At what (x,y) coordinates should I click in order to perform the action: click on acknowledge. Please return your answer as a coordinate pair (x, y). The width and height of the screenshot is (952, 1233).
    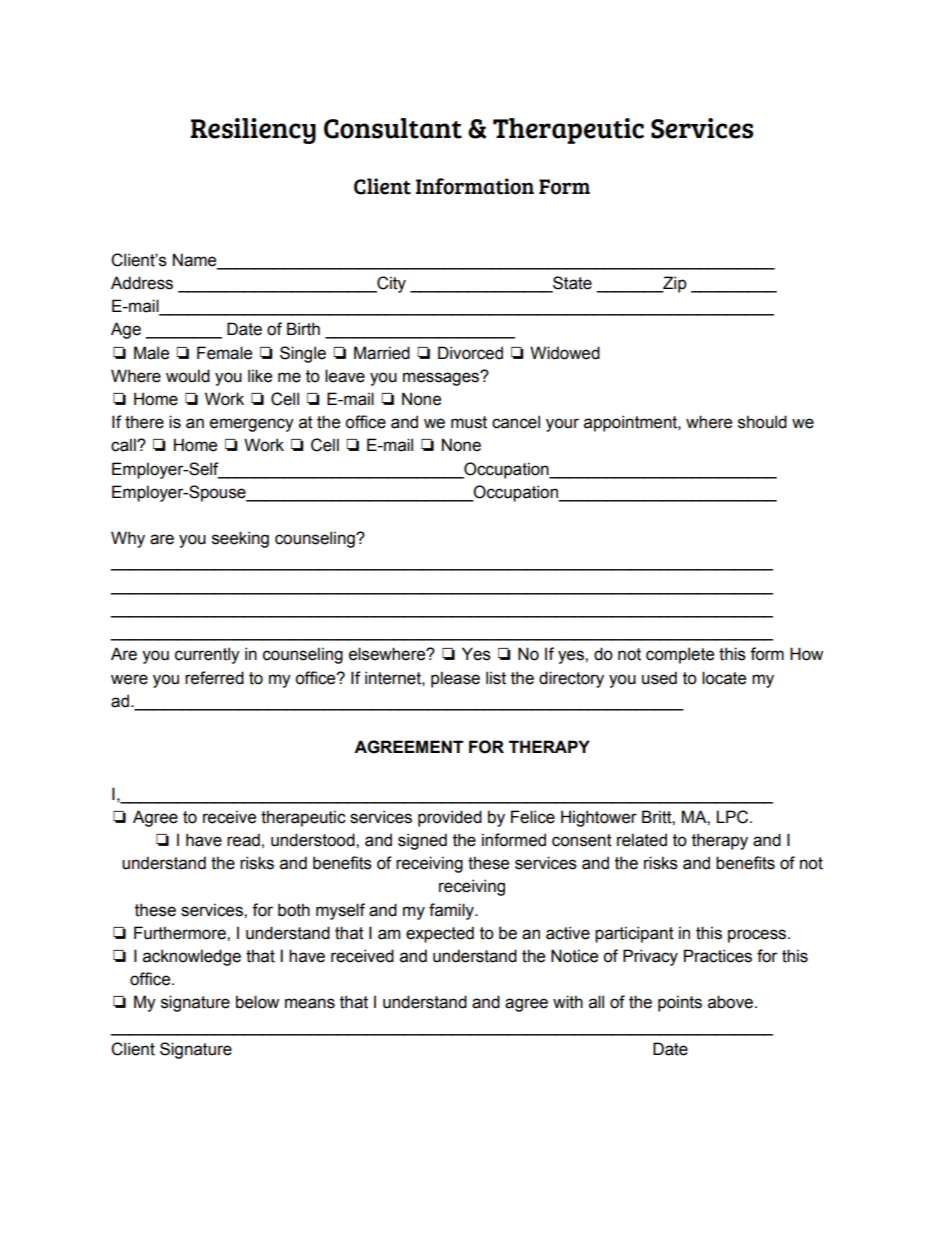
    Looking at the image, I should click on (192, 957).
